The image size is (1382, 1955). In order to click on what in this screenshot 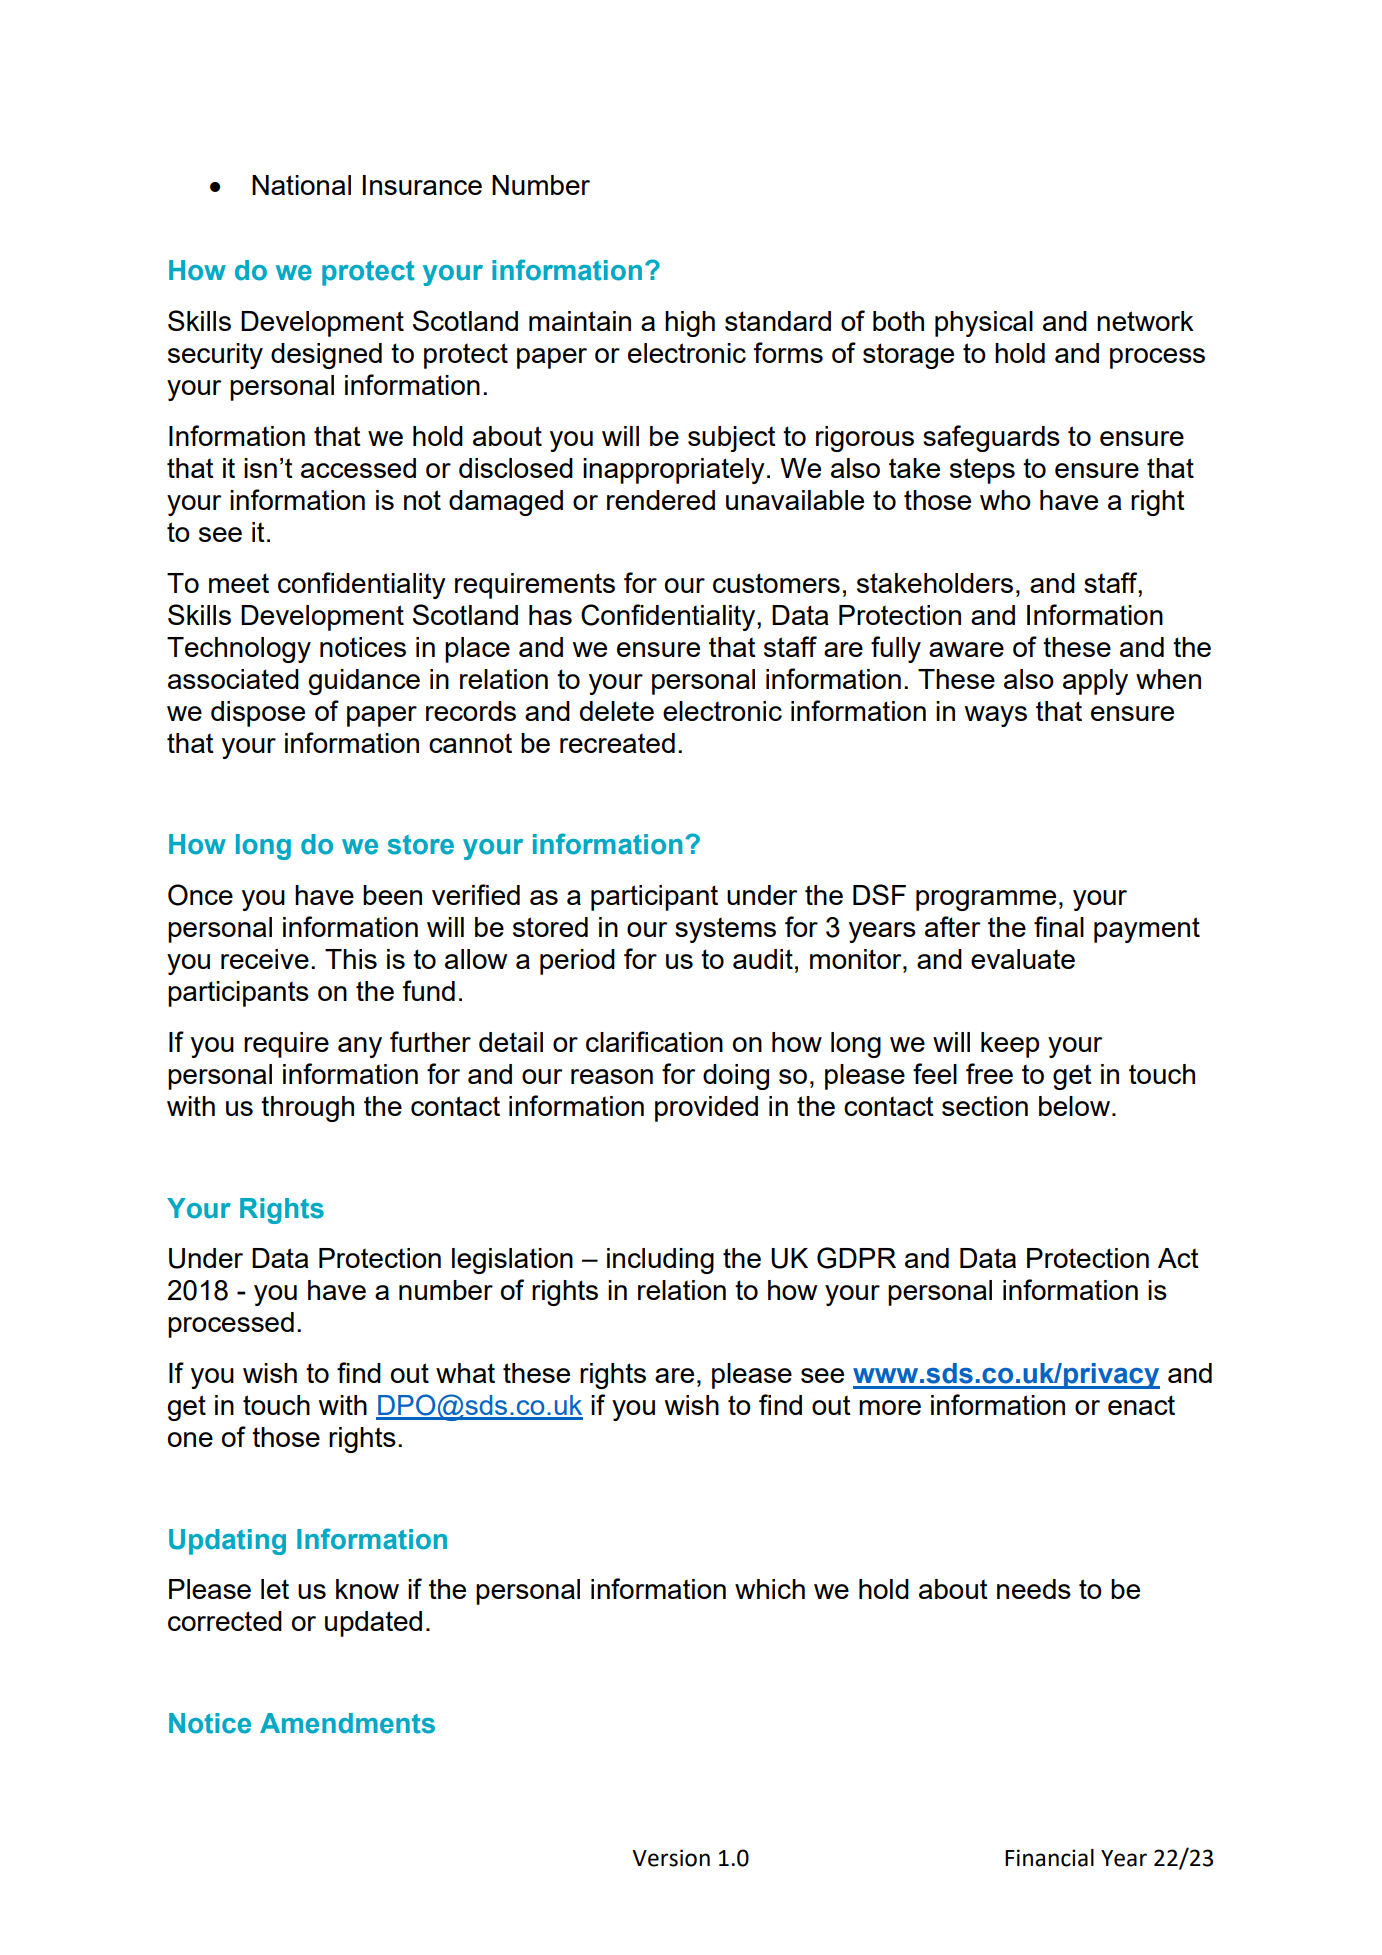, I will do `click(465, 1373)`.
